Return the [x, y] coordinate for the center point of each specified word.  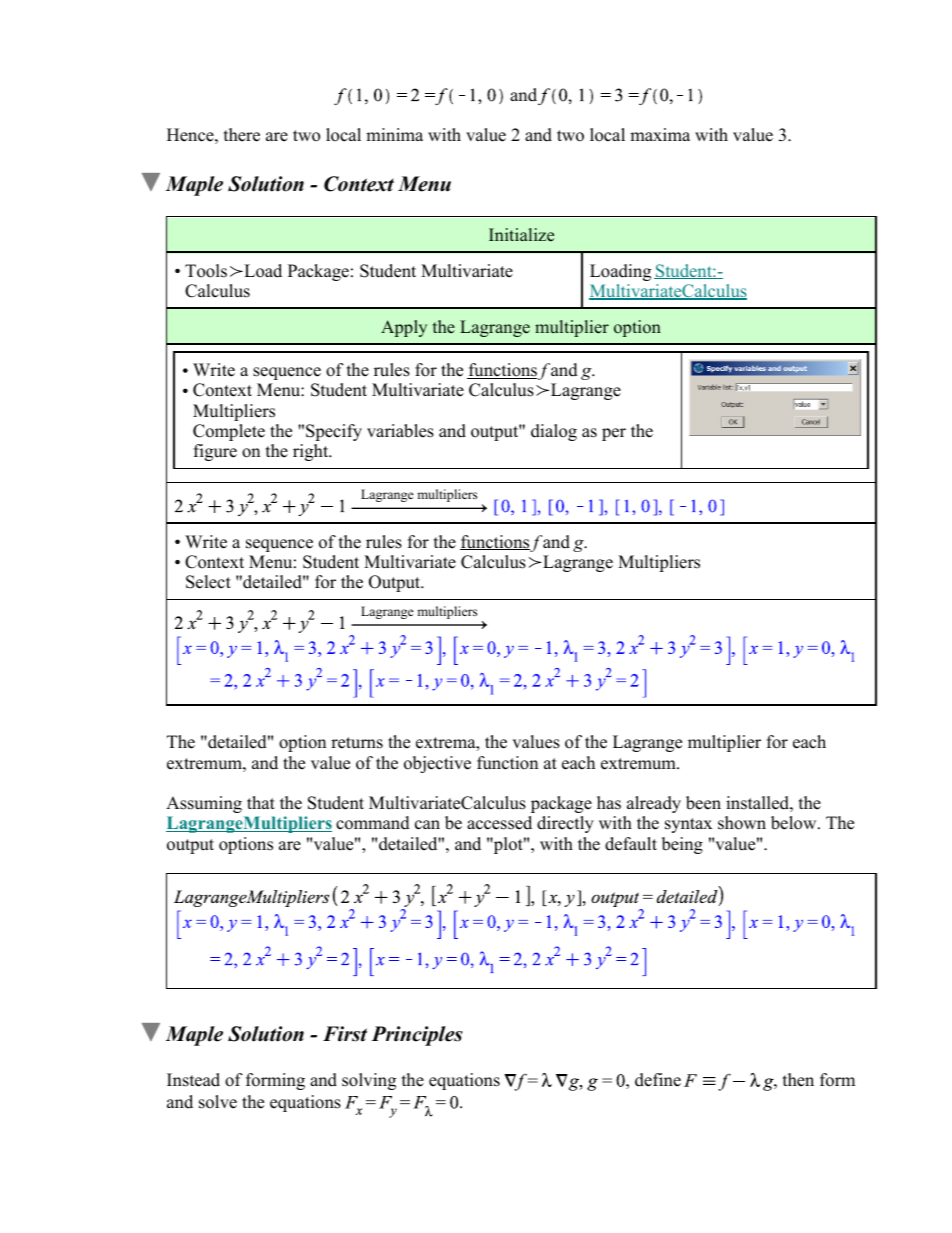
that [261, 802]
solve [218, 1102]
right [312, 452]
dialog [554, 432]
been [703, 803]
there [242, 135]
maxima [660, 134]
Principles [417, 1036]
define [658, 1080]
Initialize [521, 235]
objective [437, 764]
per [614, 434]
